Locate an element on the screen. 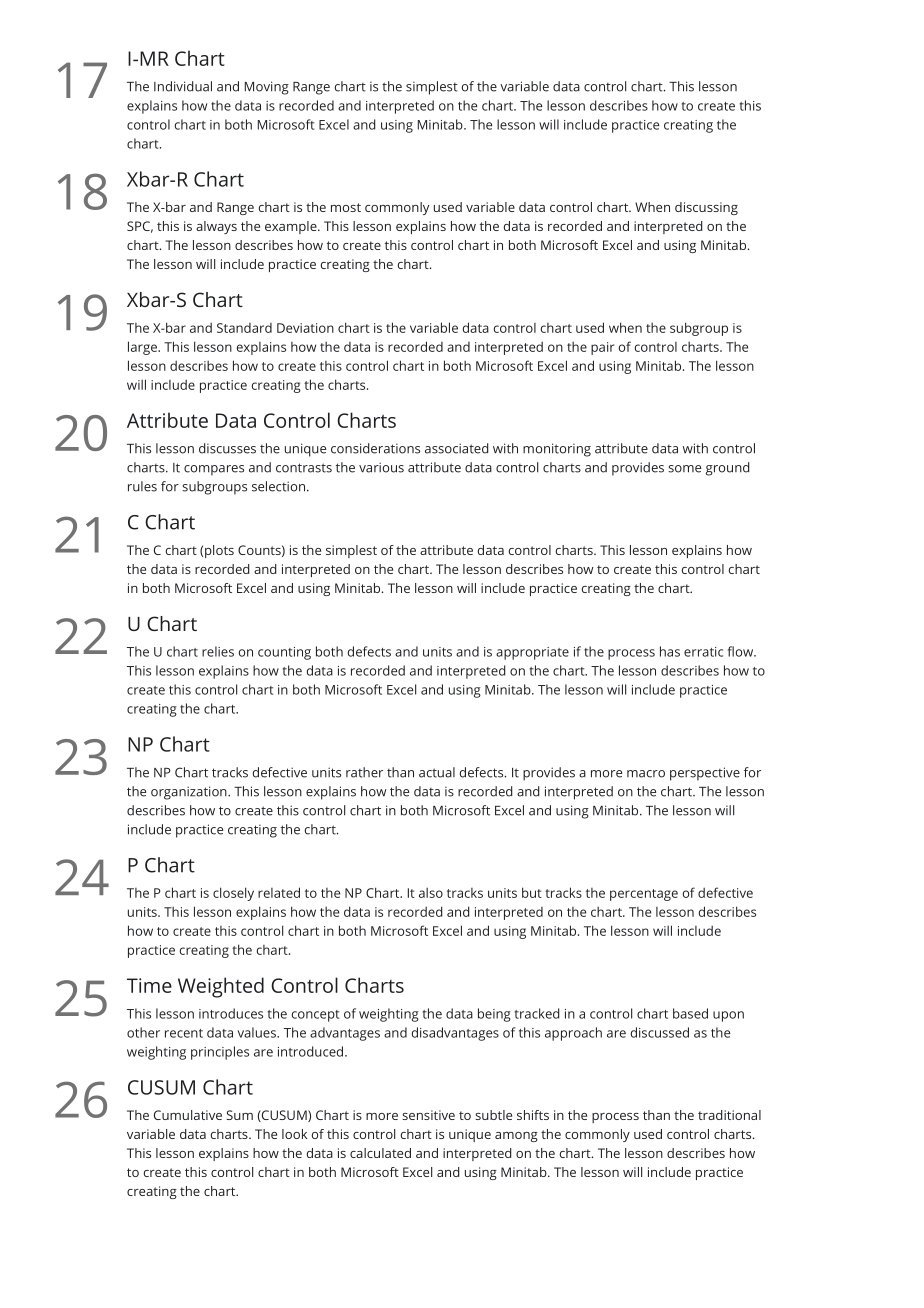  organization is located at coordinates (190, 793).
